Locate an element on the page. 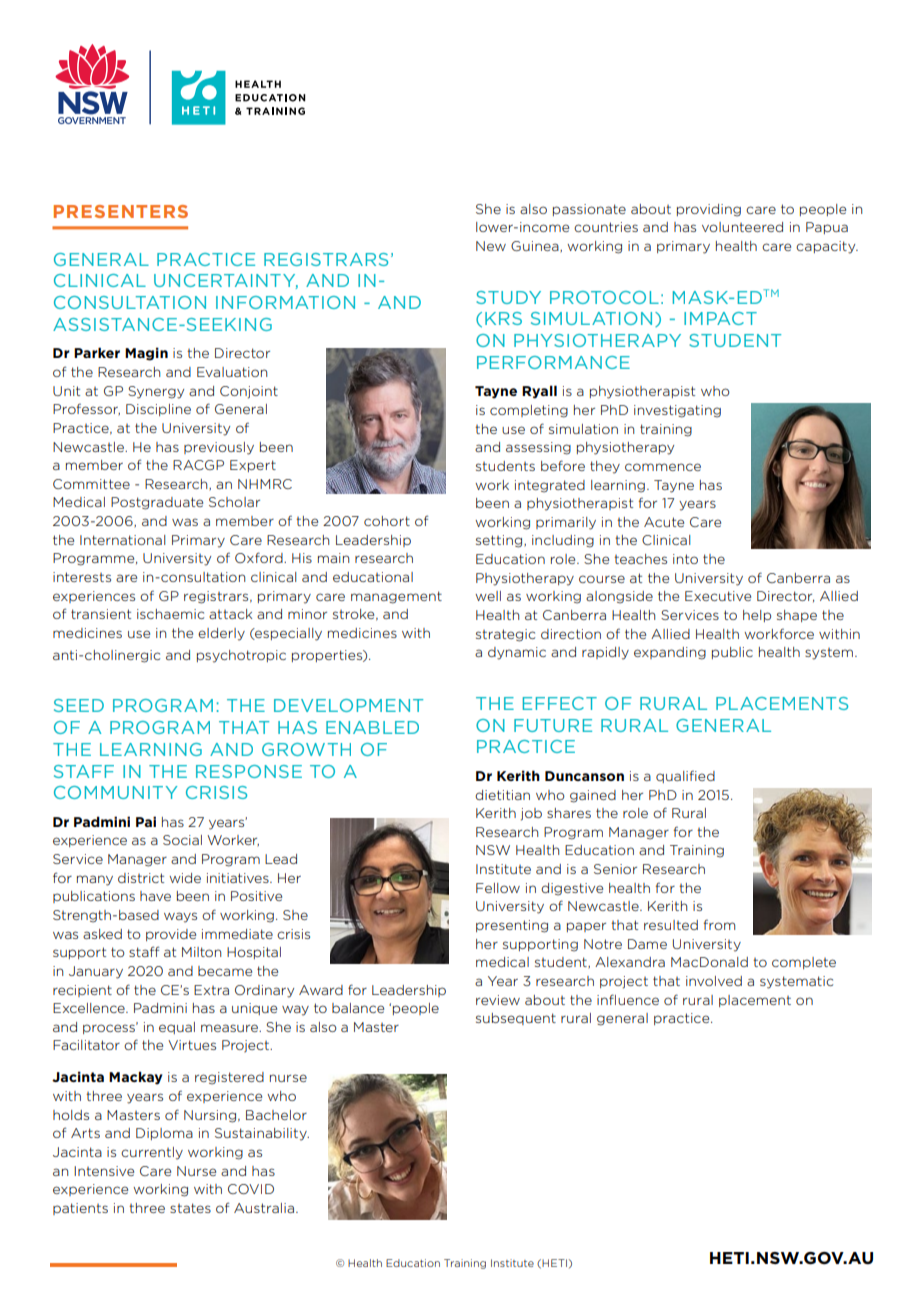 The image size is (924, 1308). International is located at coordinates (123, 540).
